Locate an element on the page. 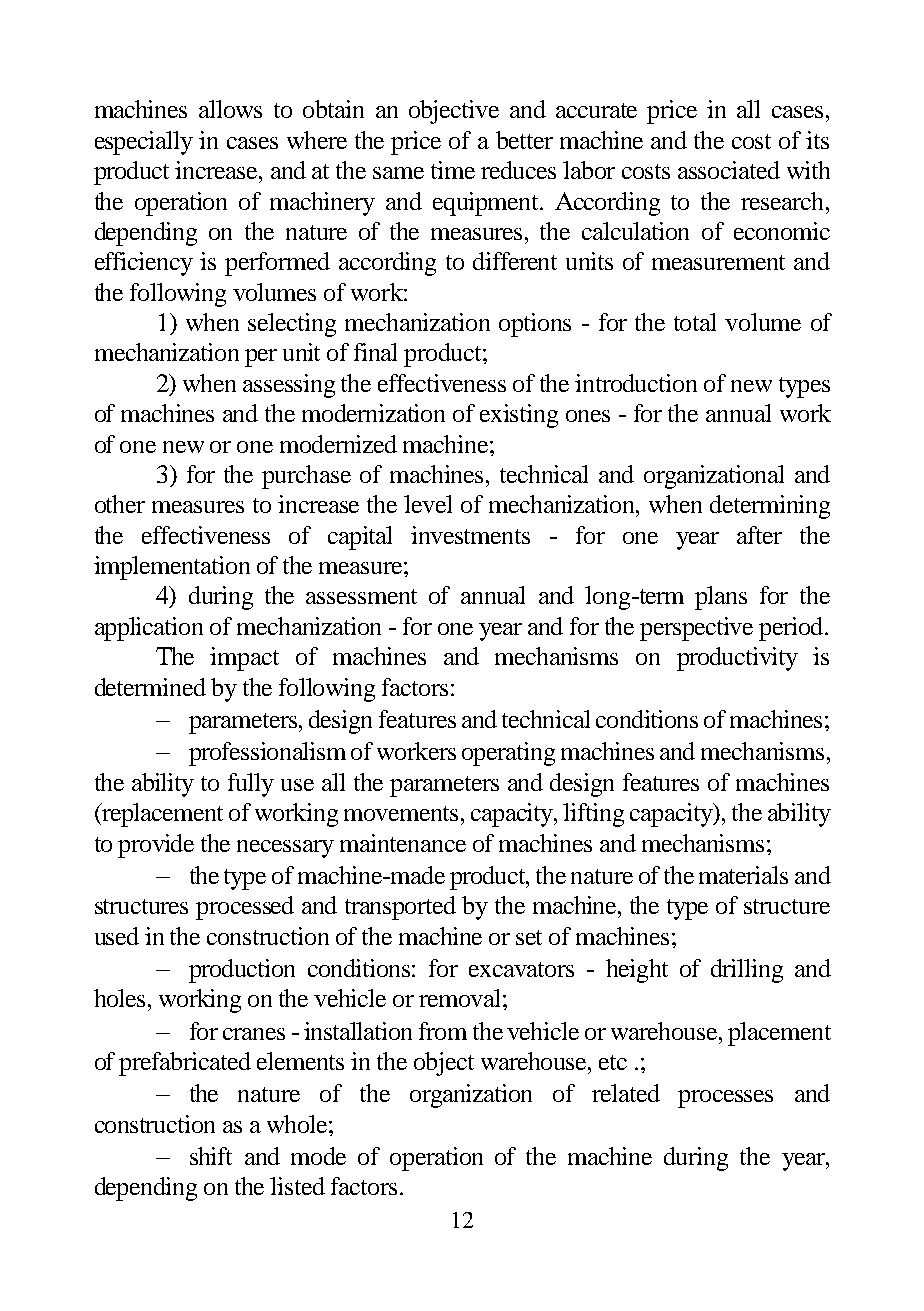 Image resolution: width=924 pixels, height=1311 pixels. shift is located at coordinates (211, 1156).
